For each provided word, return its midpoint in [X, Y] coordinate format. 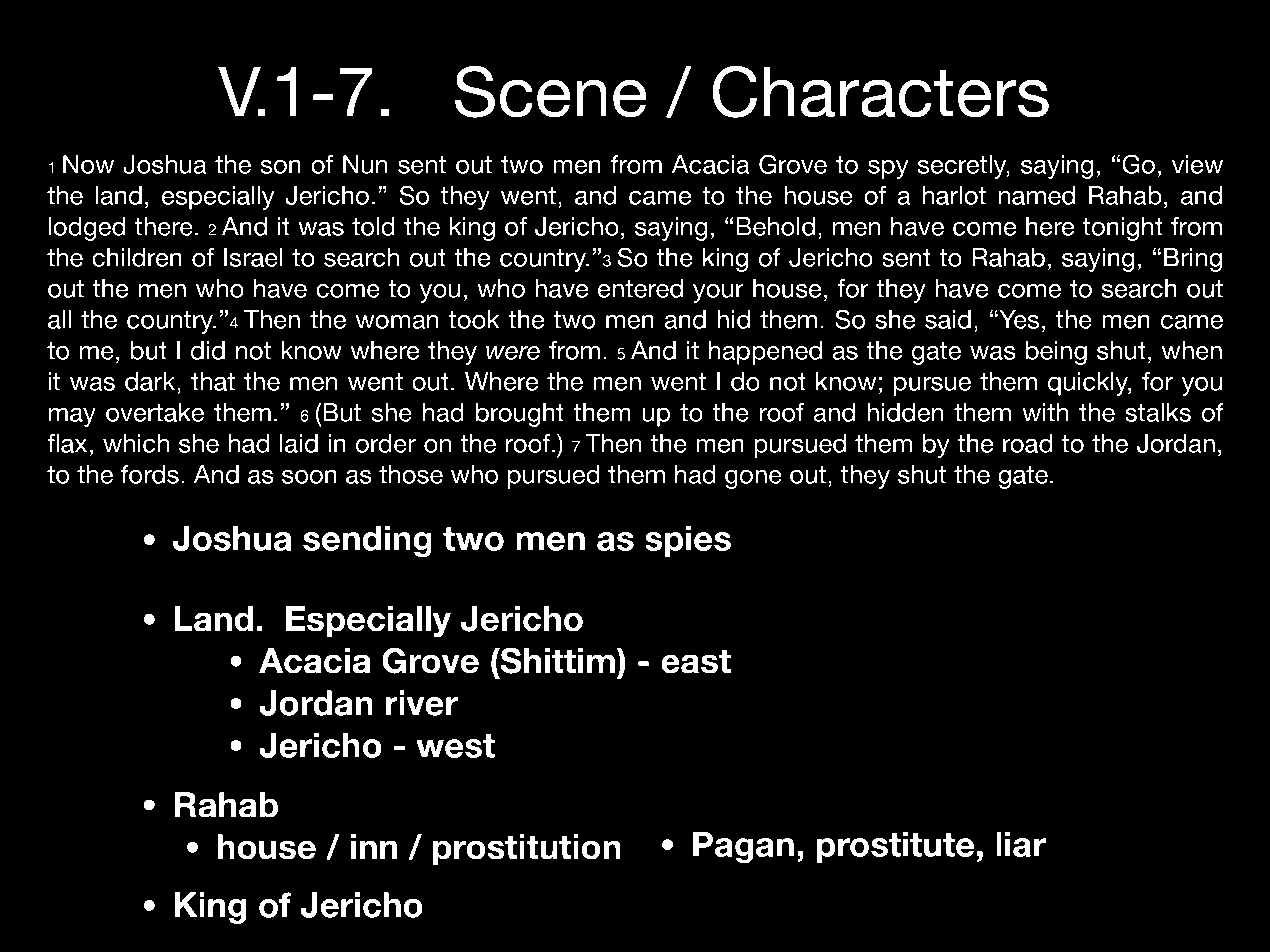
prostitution [527, 850]
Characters [880, 91]
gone [753, 479]
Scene [551, 91]
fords [150, 474]
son [281, 167]
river [422, 703]
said [948, 319]
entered [640, 288]
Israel [253, 257]
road [1027, 443]
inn [374, 846]
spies [688, 541]
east [696, 661]
